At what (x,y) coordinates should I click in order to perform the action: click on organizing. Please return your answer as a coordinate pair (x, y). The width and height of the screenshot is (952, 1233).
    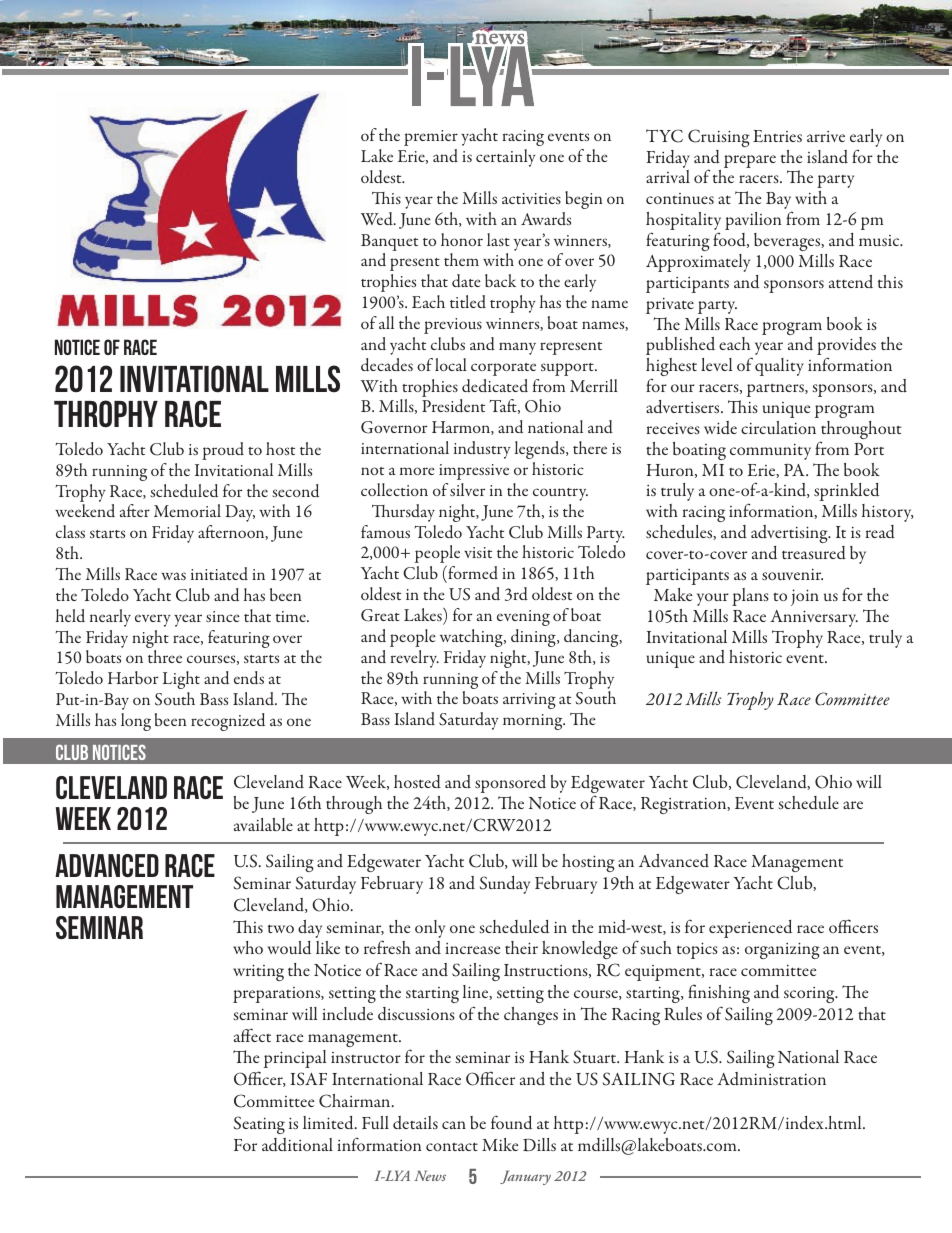
    Looking at the image, I should click on (782, 950).
